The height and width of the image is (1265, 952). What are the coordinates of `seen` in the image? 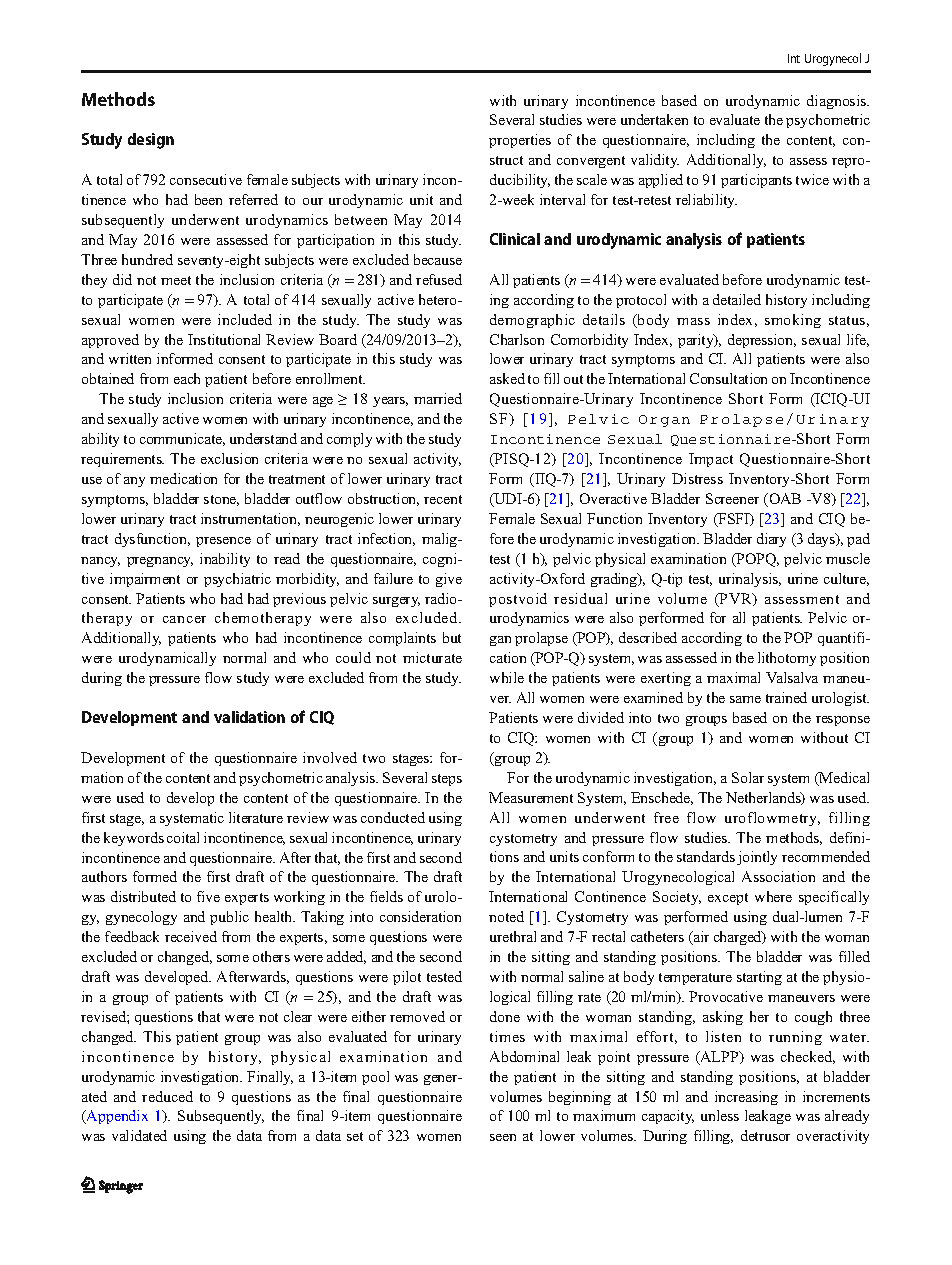 It's located at (503, 1137).
